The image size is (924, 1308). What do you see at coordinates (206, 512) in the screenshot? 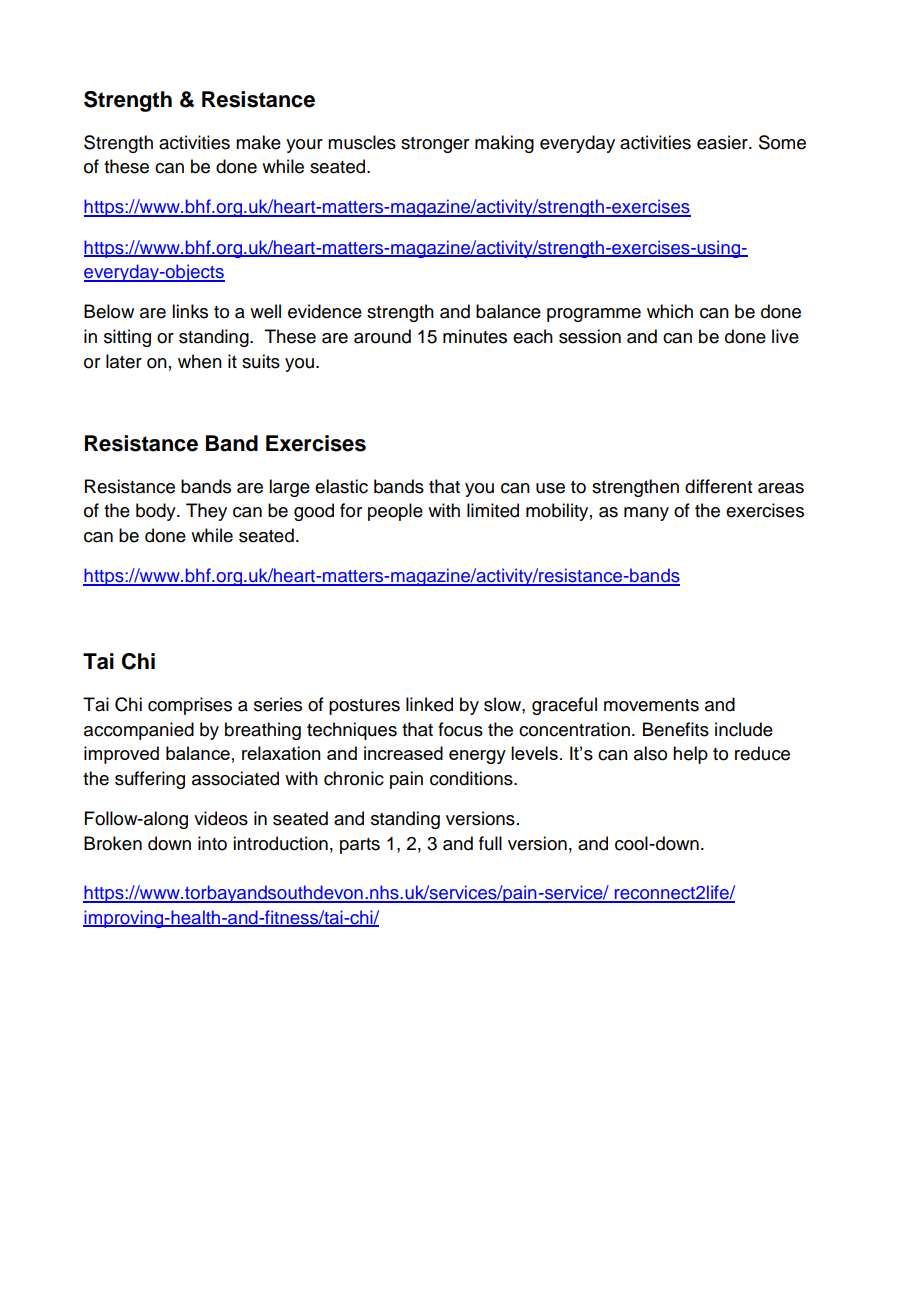
I see `They` at bounding box center [206, 512].
